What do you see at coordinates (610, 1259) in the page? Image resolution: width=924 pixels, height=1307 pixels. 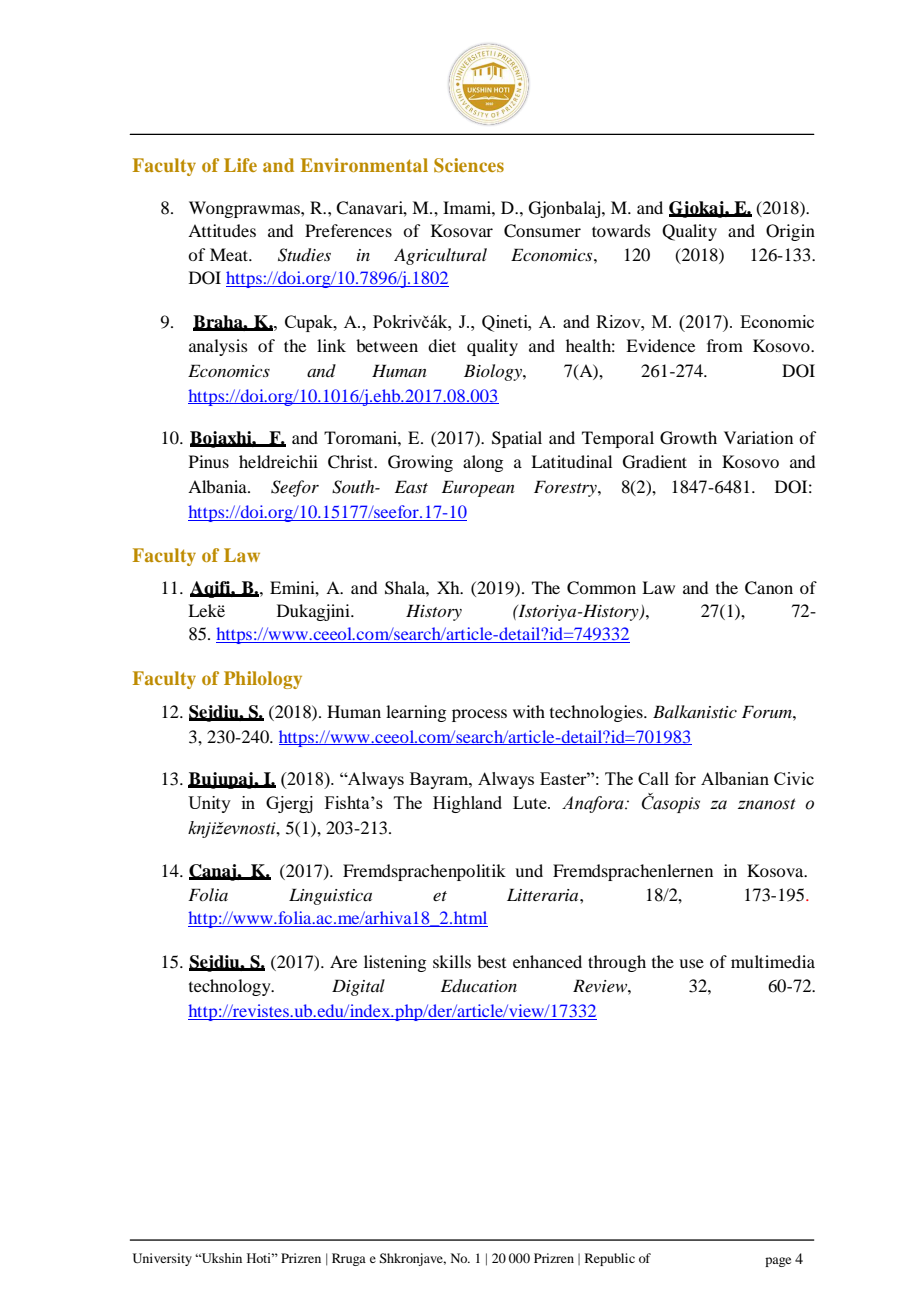 I see `Republic` at bounding box center [610, 1259].
